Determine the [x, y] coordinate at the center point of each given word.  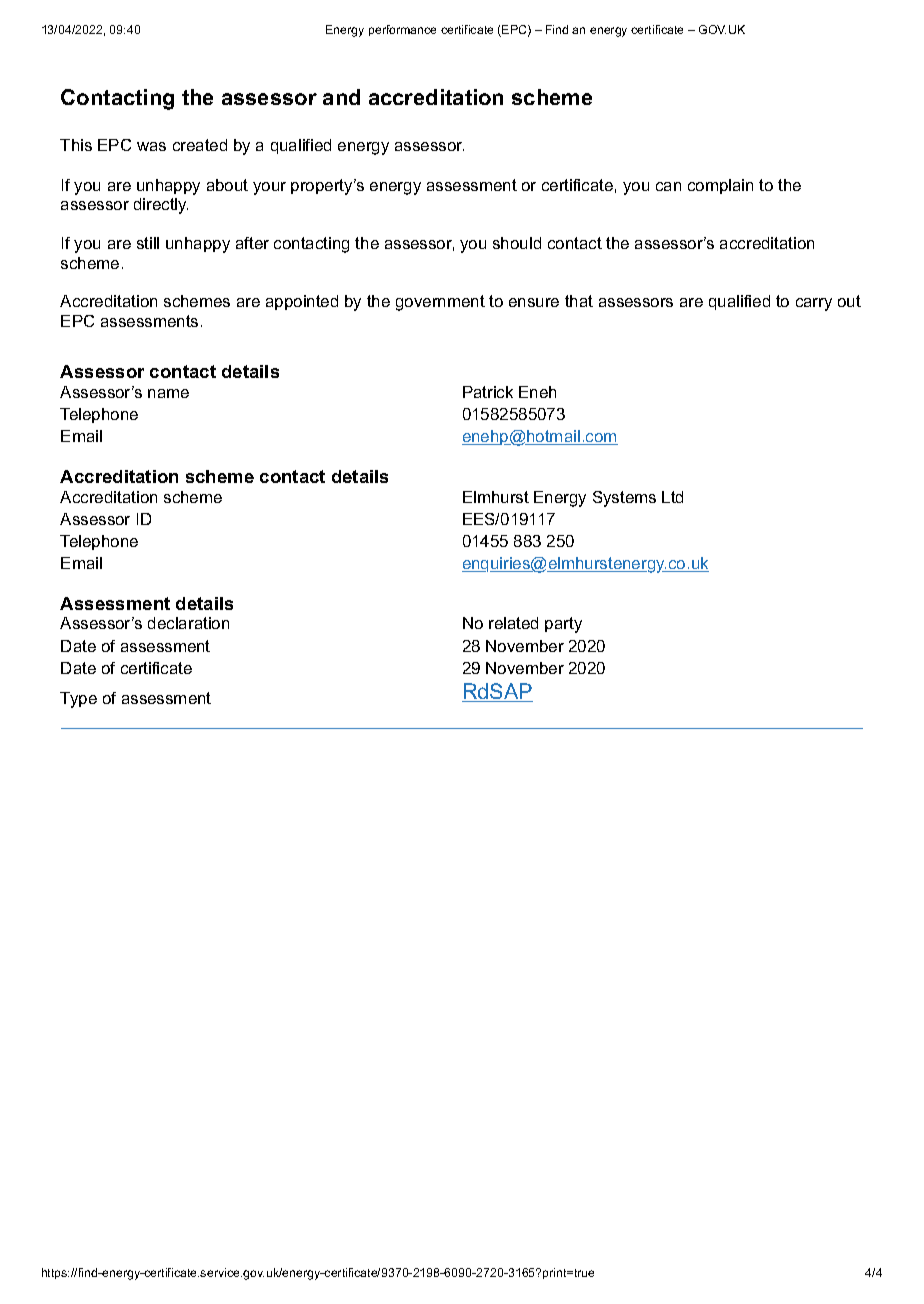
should [517, 243]
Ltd [672, 497]
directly [161, 206]
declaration [188, 623]
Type [78, 700]
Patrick [488, 392]
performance [402, 30]
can [668, 186]
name [168, 393]
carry [814, 304]
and [341, 97]
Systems [624, 499]
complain [720, 186]
